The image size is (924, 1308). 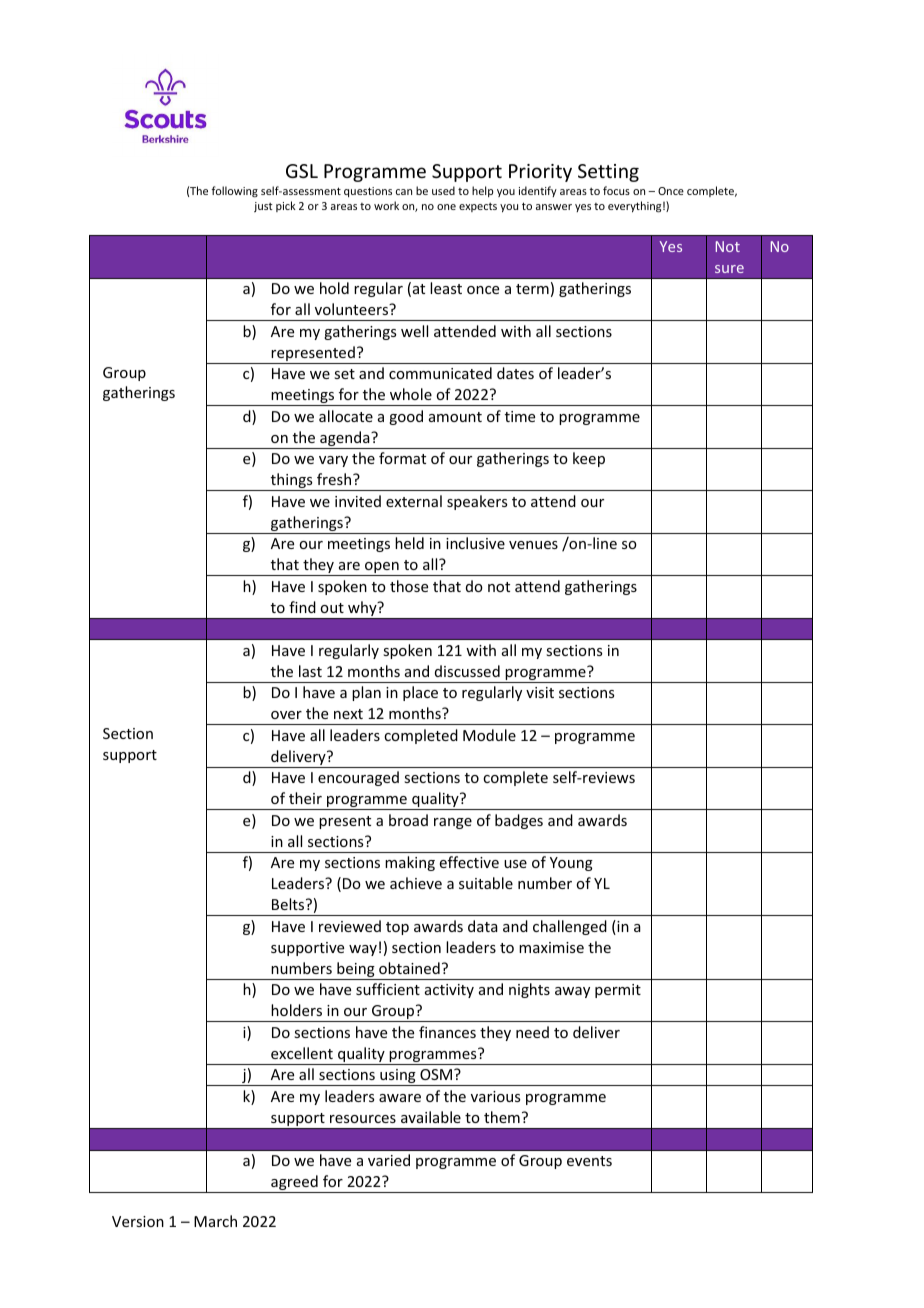 I want to click on varied, so click(x=389, y=1160).
